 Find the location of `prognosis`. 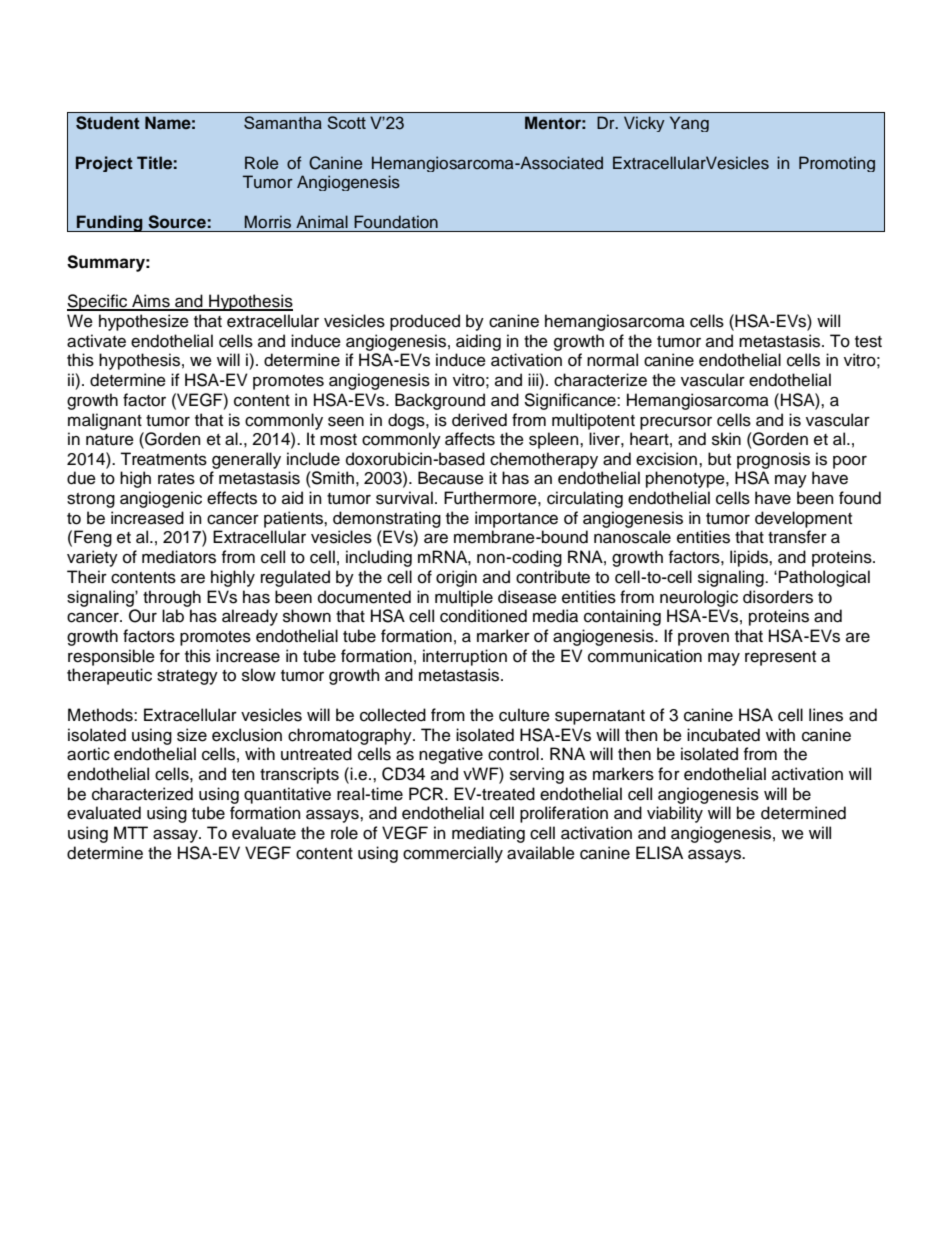

prognosis is located at coordinates (773, 460).
